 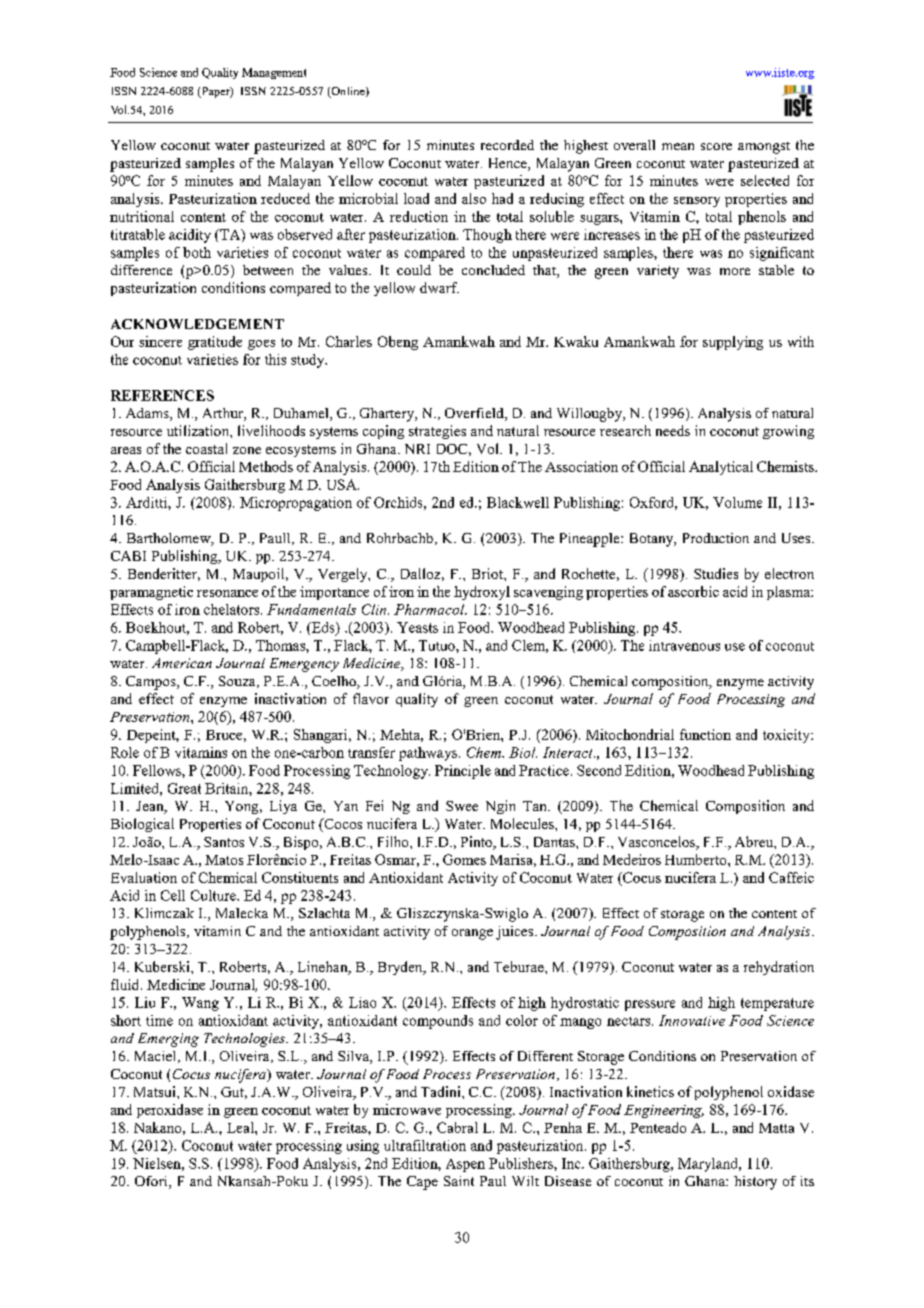 I want to click on Management, so click(x=274, y=73).
